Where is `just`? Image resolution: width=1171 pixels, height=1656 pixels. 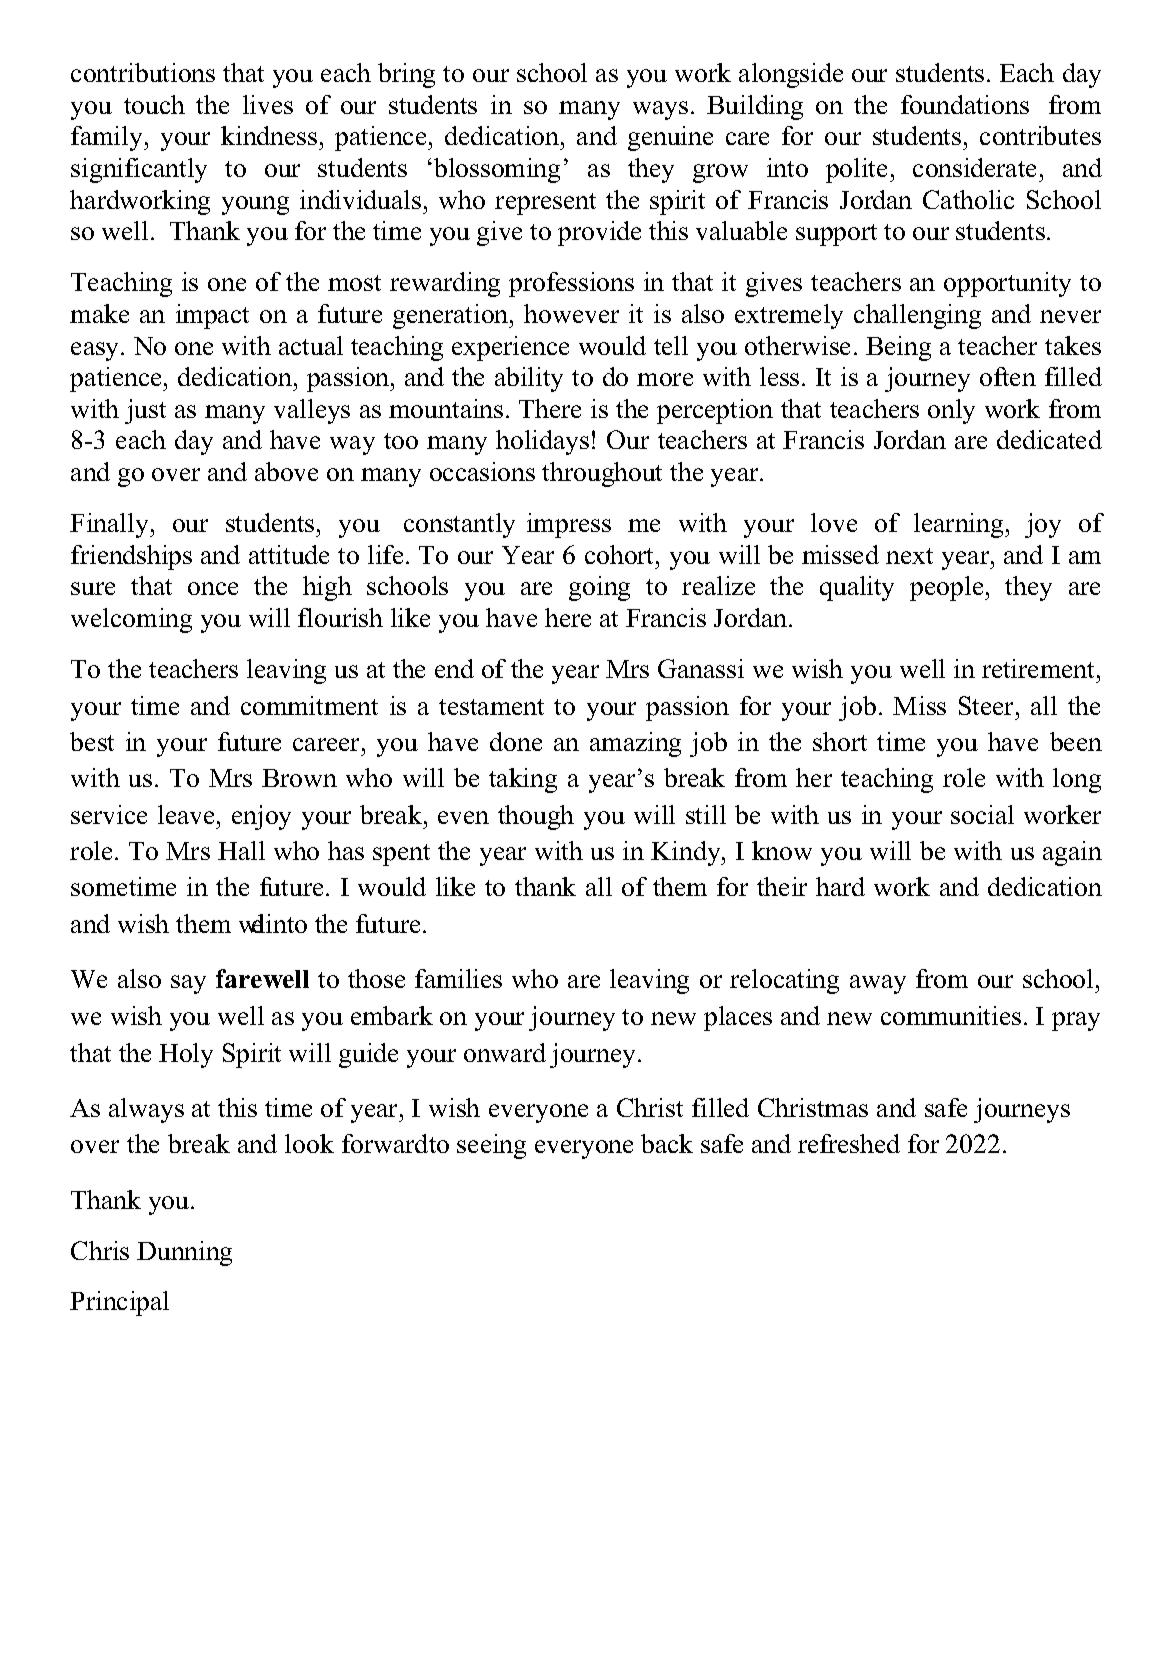 just is located at coordinates (145, 411).
